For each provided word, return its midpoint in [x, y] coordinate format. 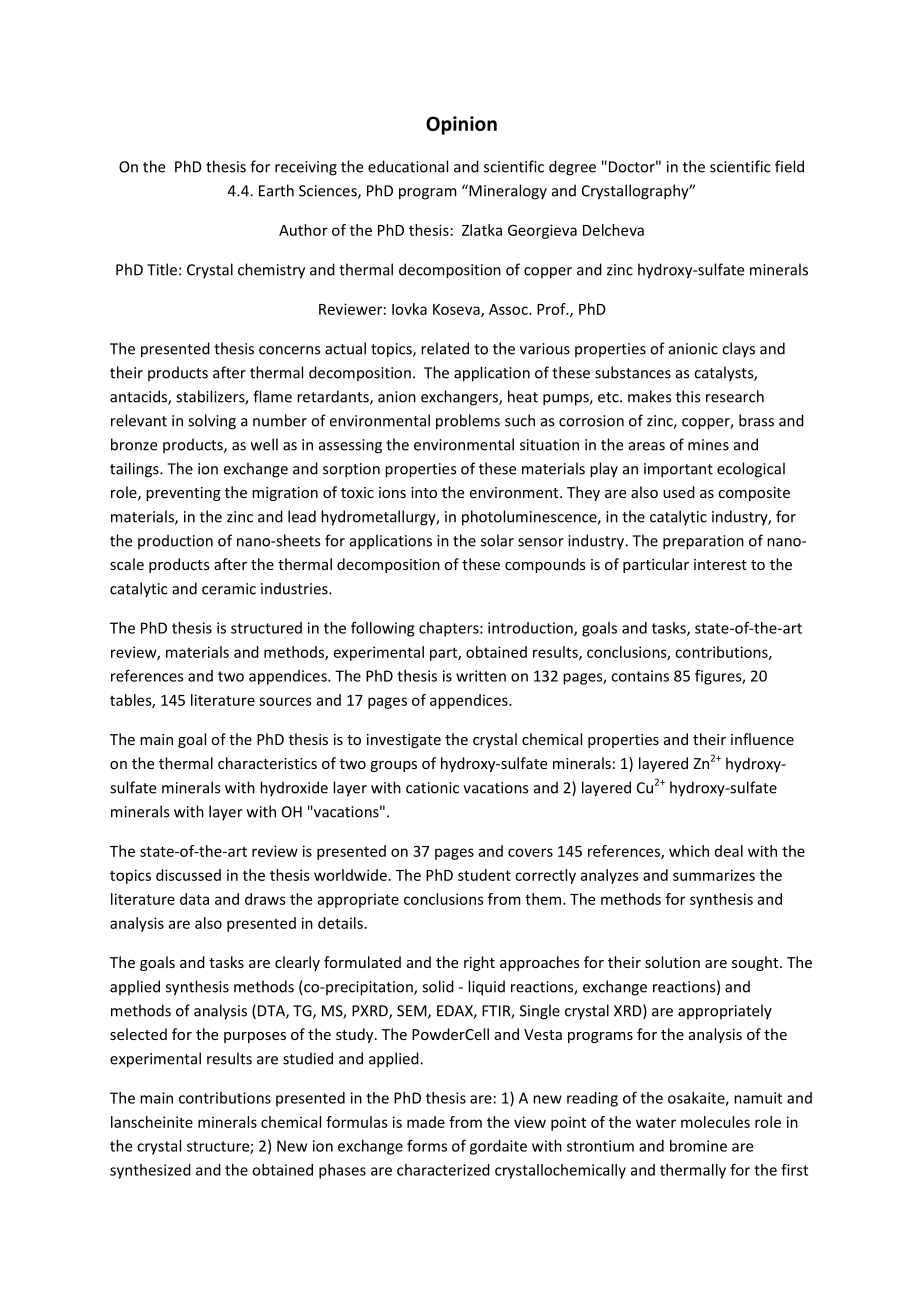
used [679, 492]
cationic [432, 788]
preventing [183, 494]
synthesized [150, 1171]
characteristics [267, 763]
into [424, 492]
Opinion [461, 125]
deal [729, 851]
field [789, 166]
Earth [276, 190]
